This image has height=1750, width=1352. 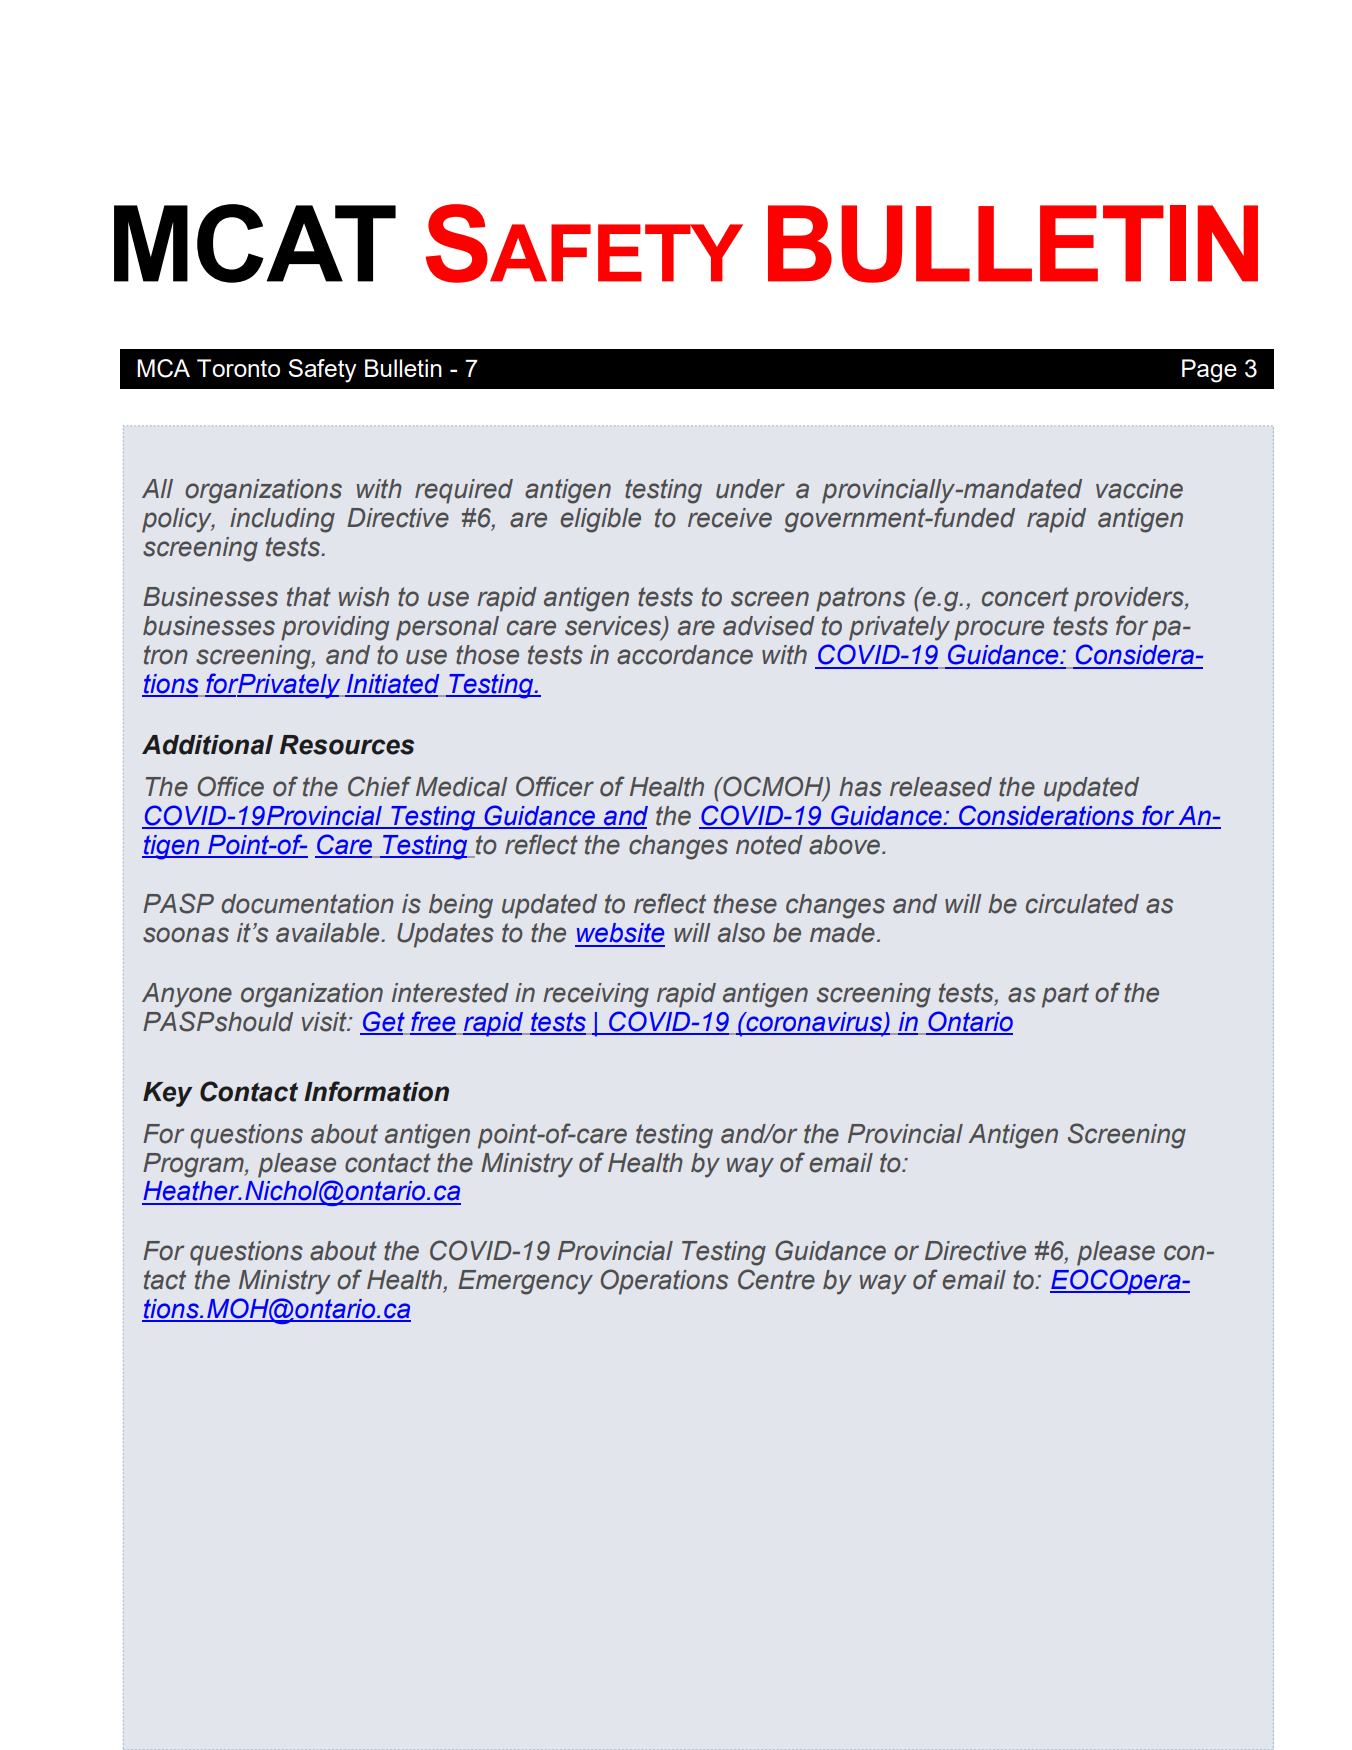 What do you see at coordinates (194, 1165) in the image?
I see `Program` at bounding box center [194, 1165].
